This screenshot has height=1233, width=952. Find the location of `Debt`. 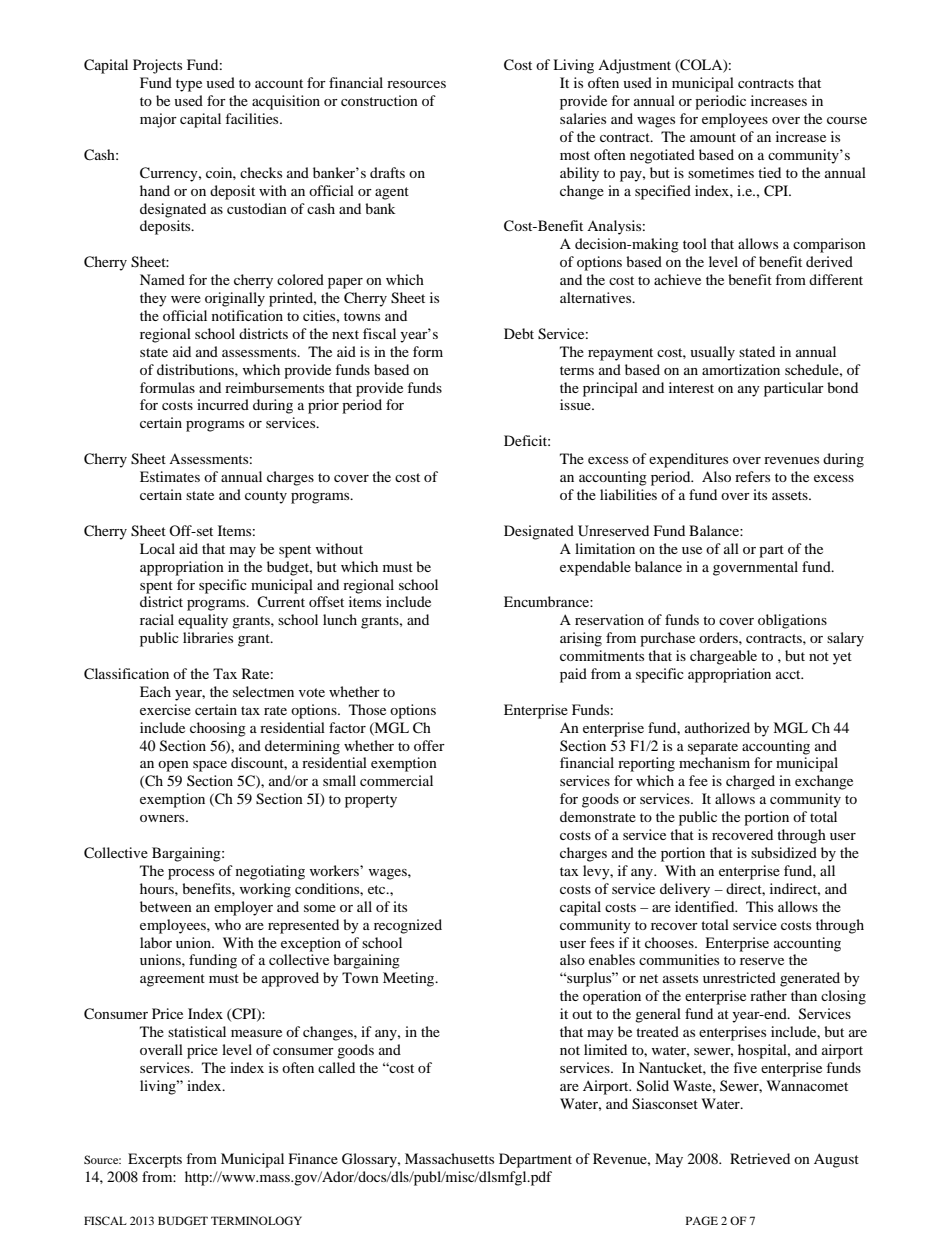

Debt is located at coordinates (519, 333).
